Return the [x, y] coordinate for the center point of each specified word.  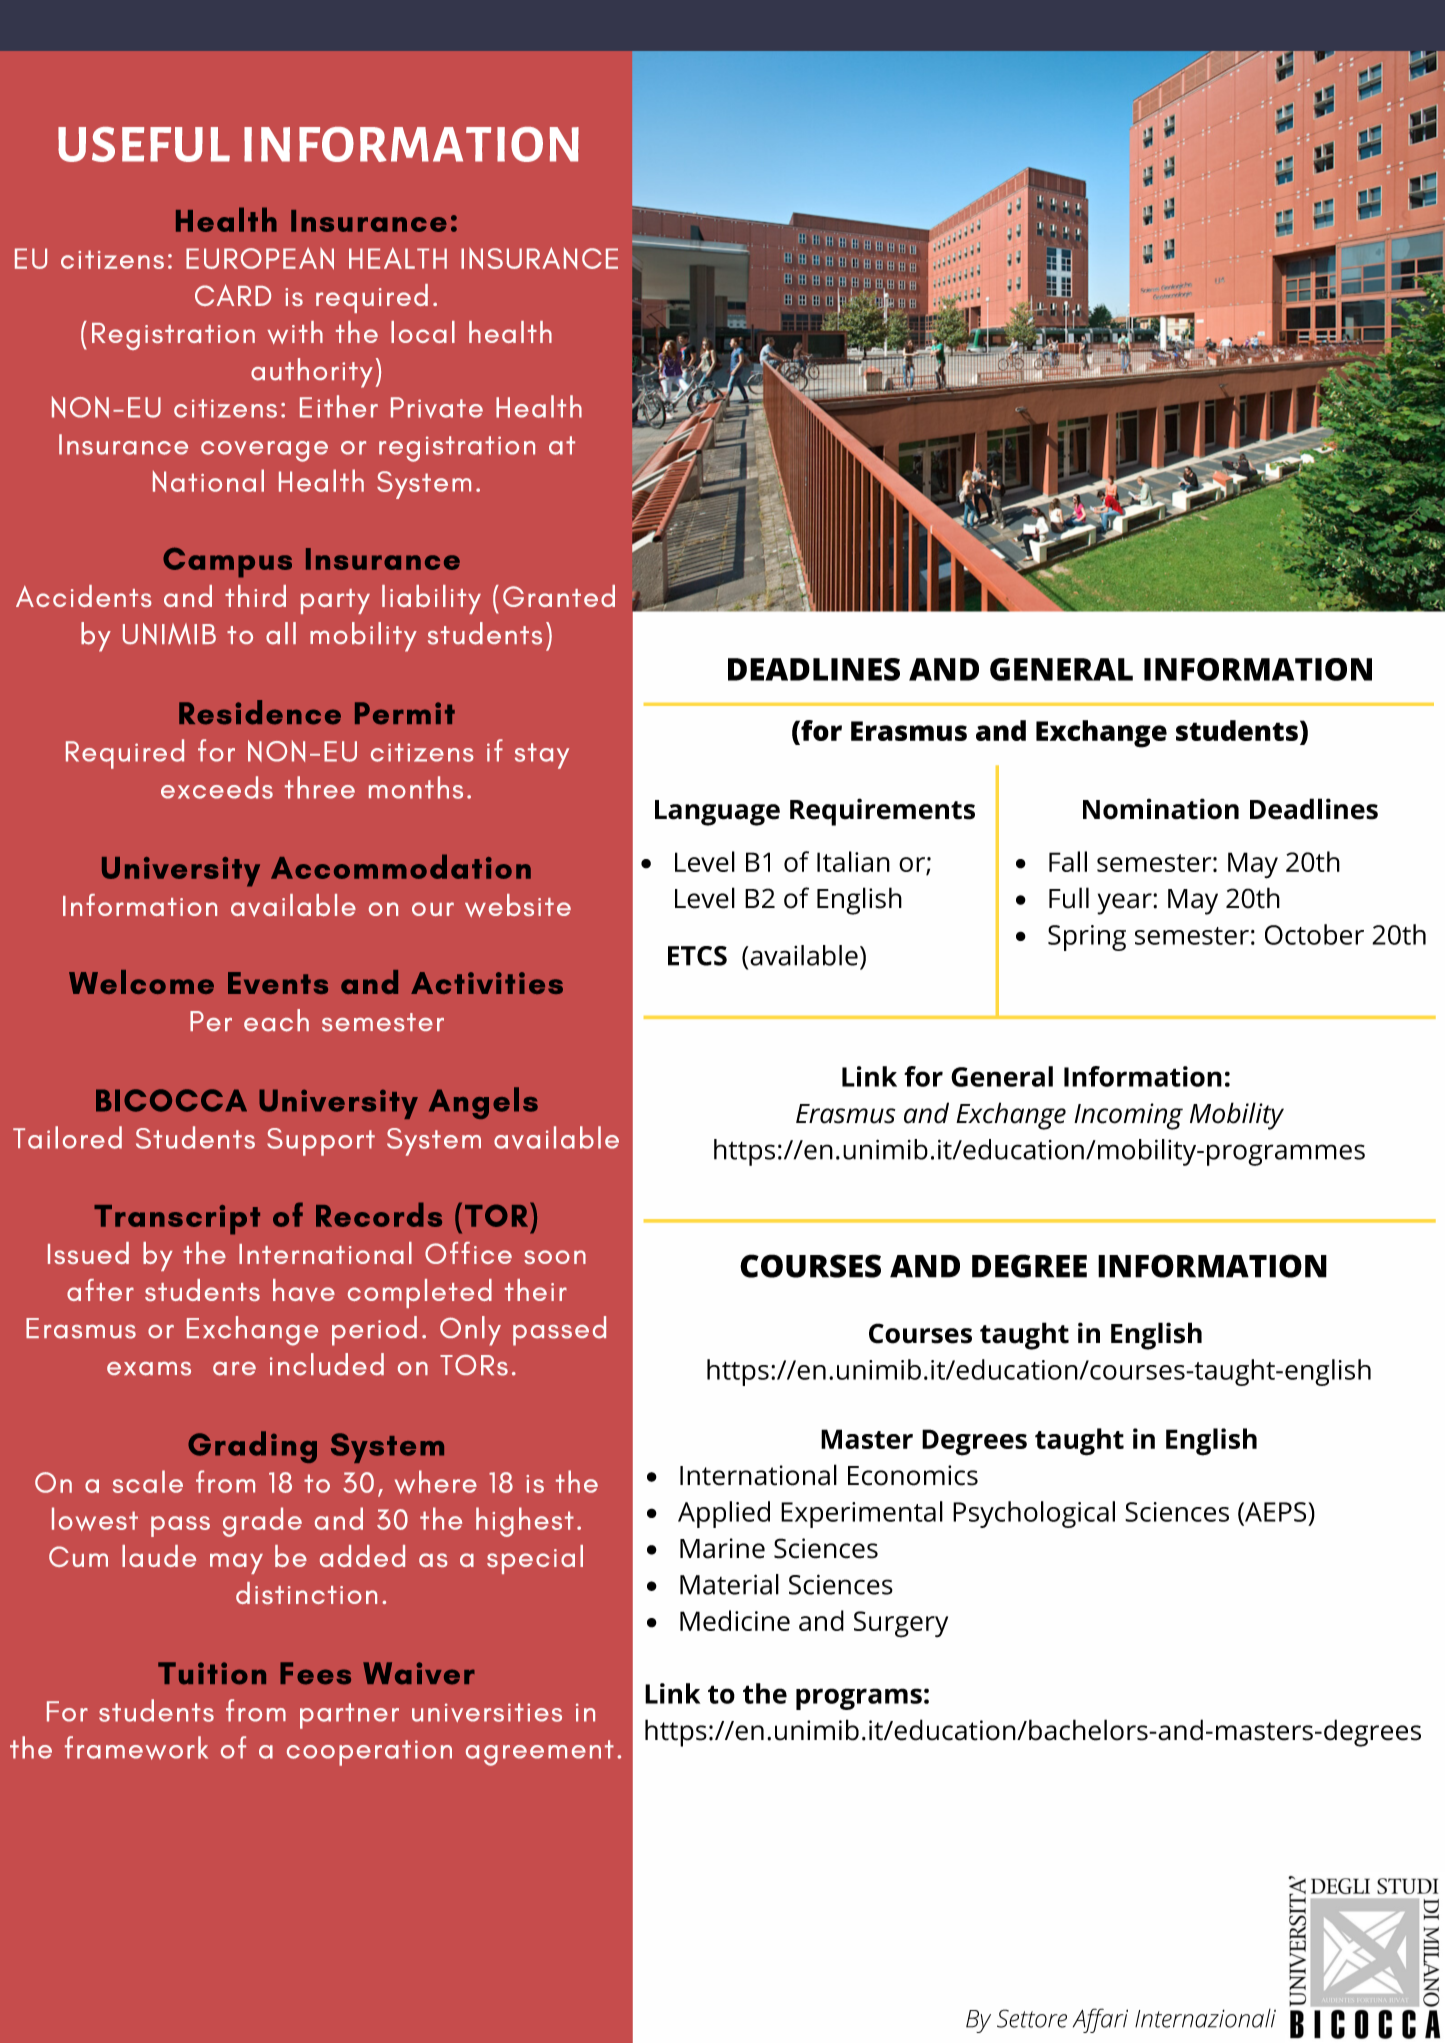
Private [437, 407]
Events [278, 983]
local [423, 332]
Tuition [212, 1673]
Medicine [735, 1620]
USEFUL [144, 144]
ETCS [697, 956]
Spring [1087, 938]
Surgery [901, 1624]
